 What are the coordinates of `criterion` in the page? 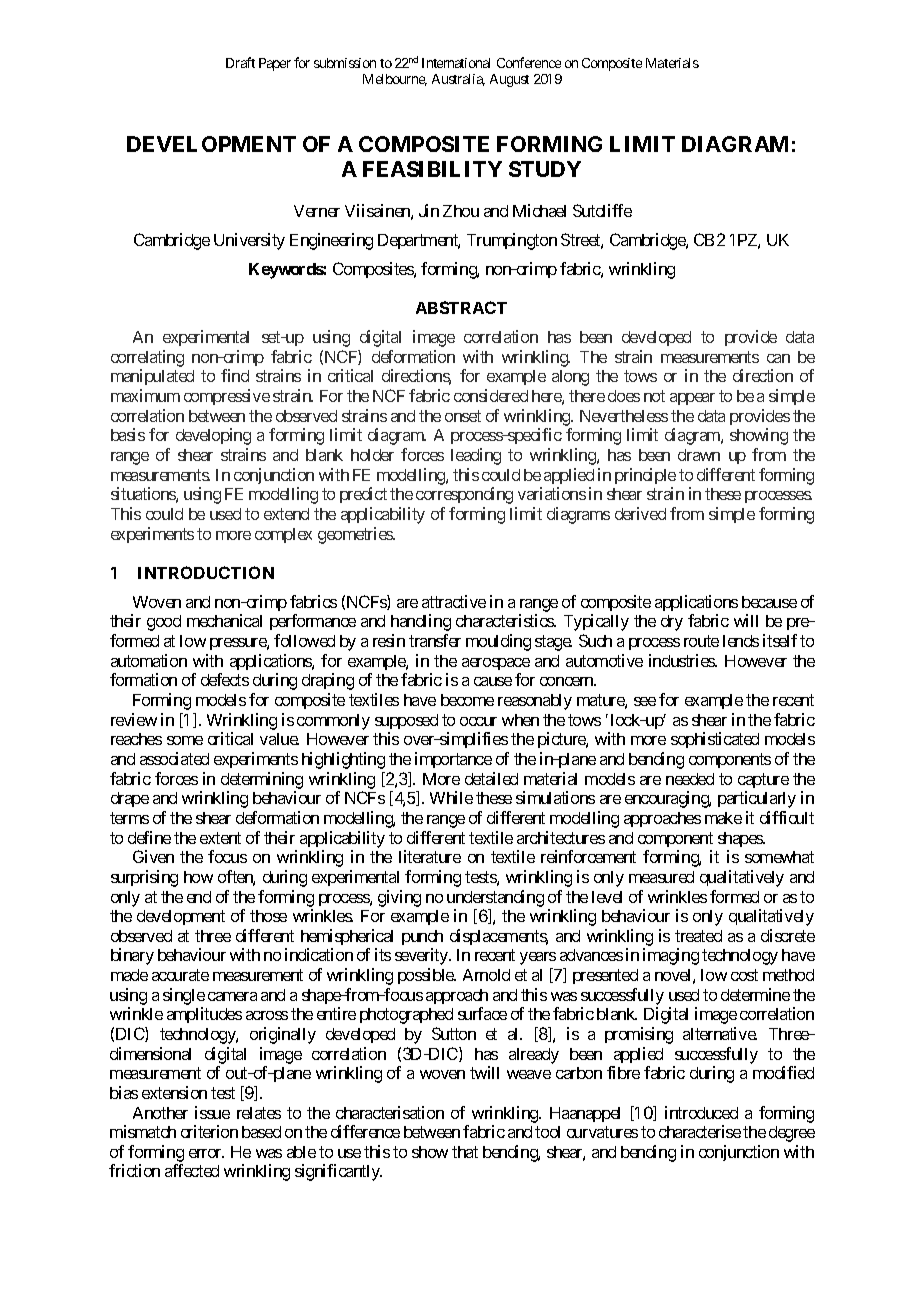 It's located at (209, 1131).
